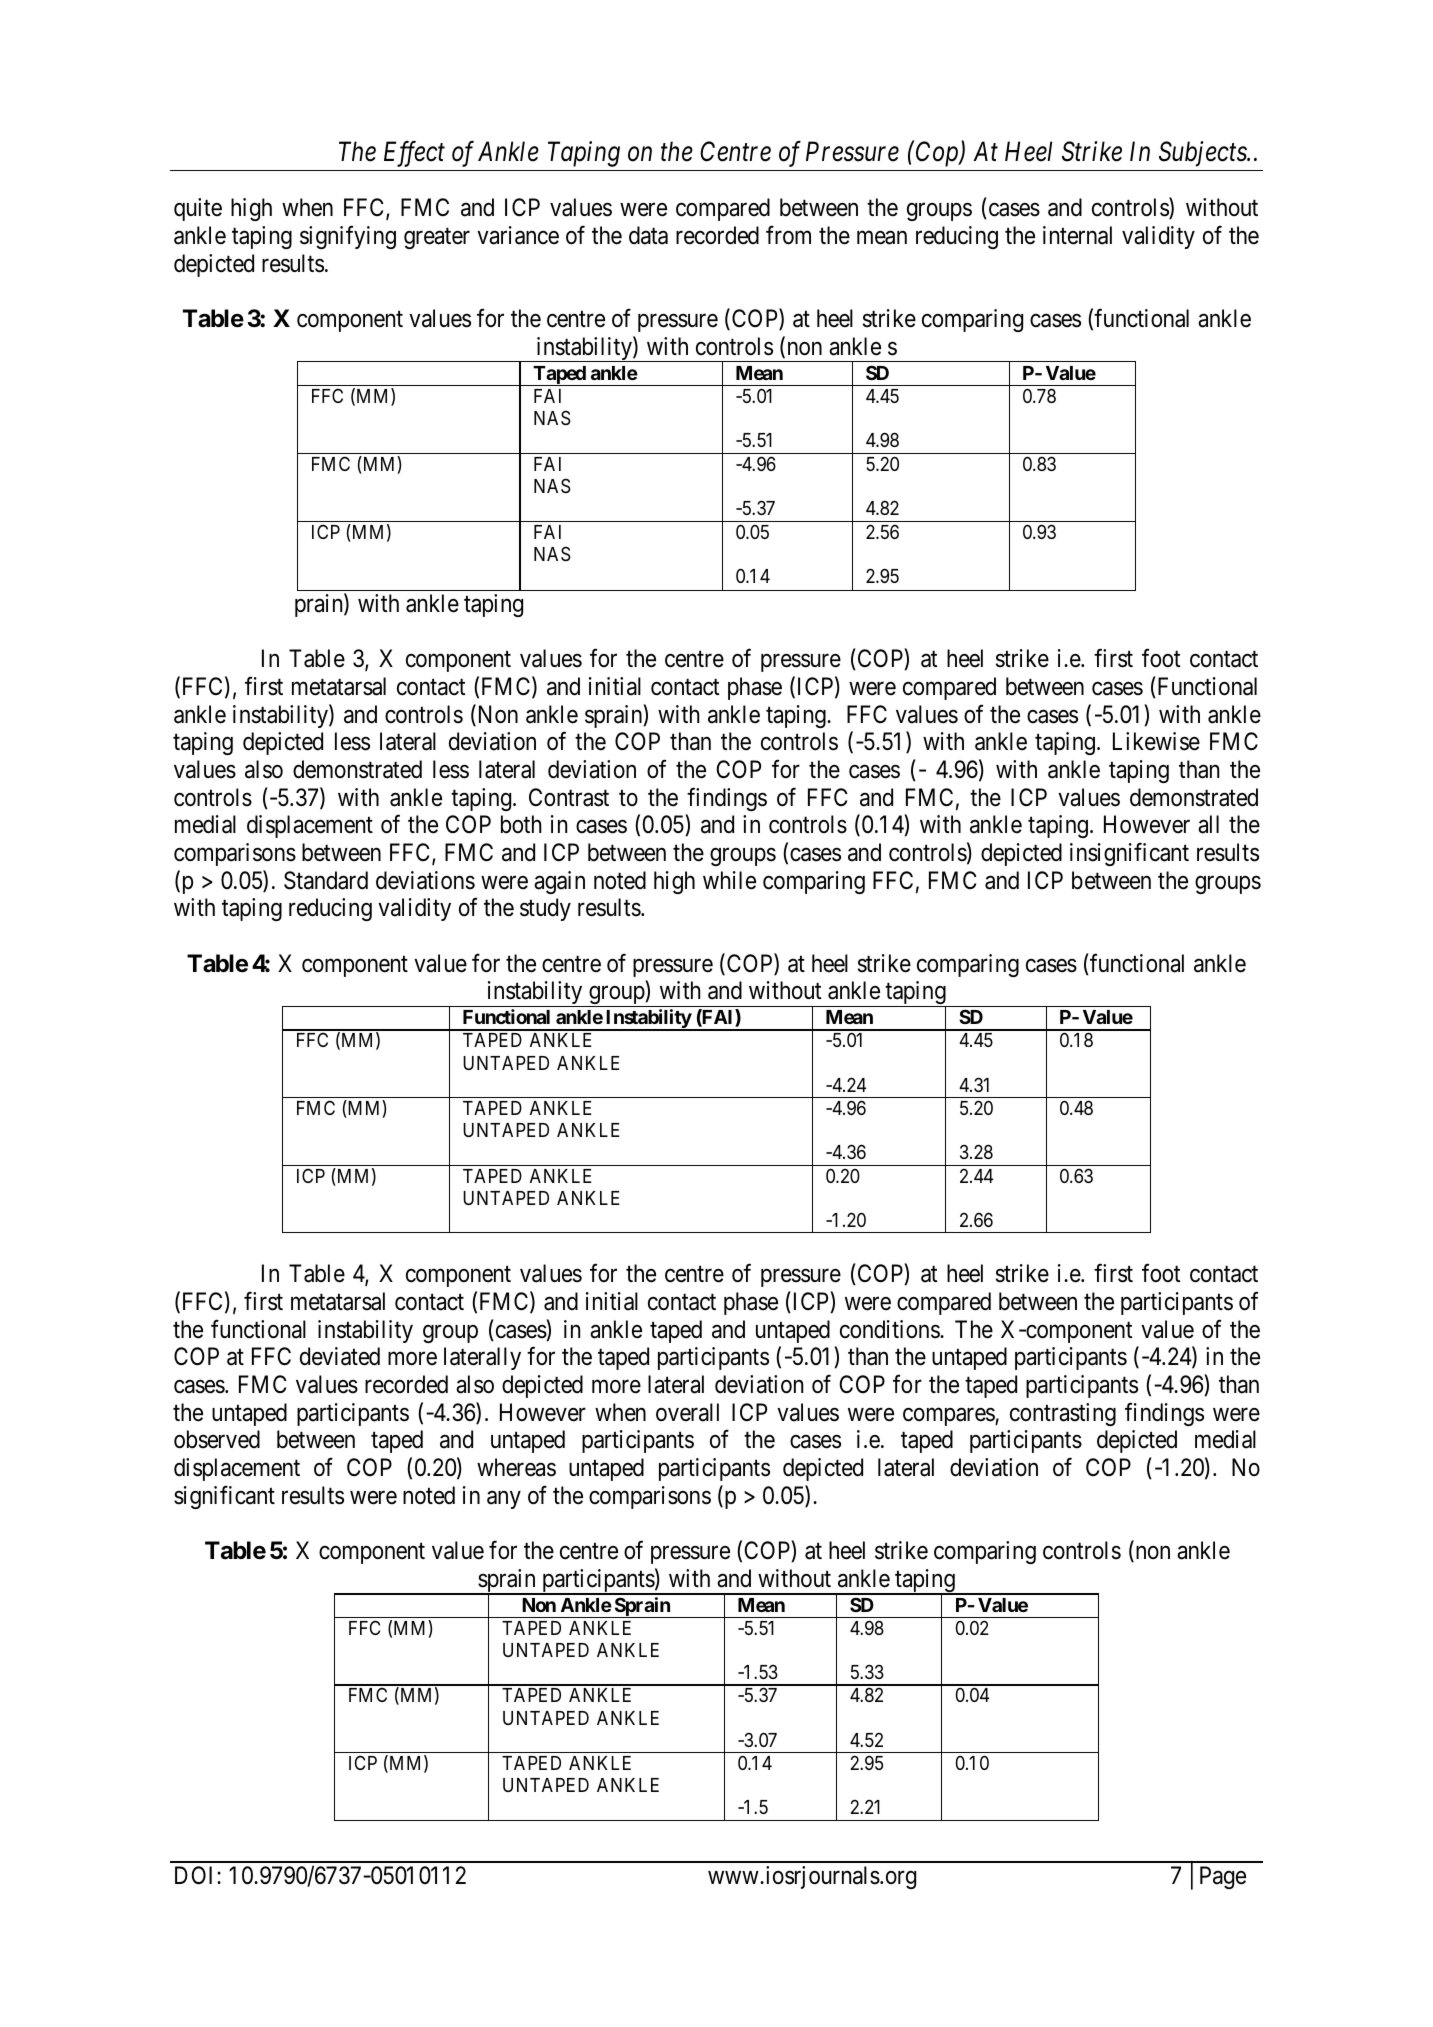 The image size is (1433, 2027). I want to click on conditions, so click(890, 1329).
